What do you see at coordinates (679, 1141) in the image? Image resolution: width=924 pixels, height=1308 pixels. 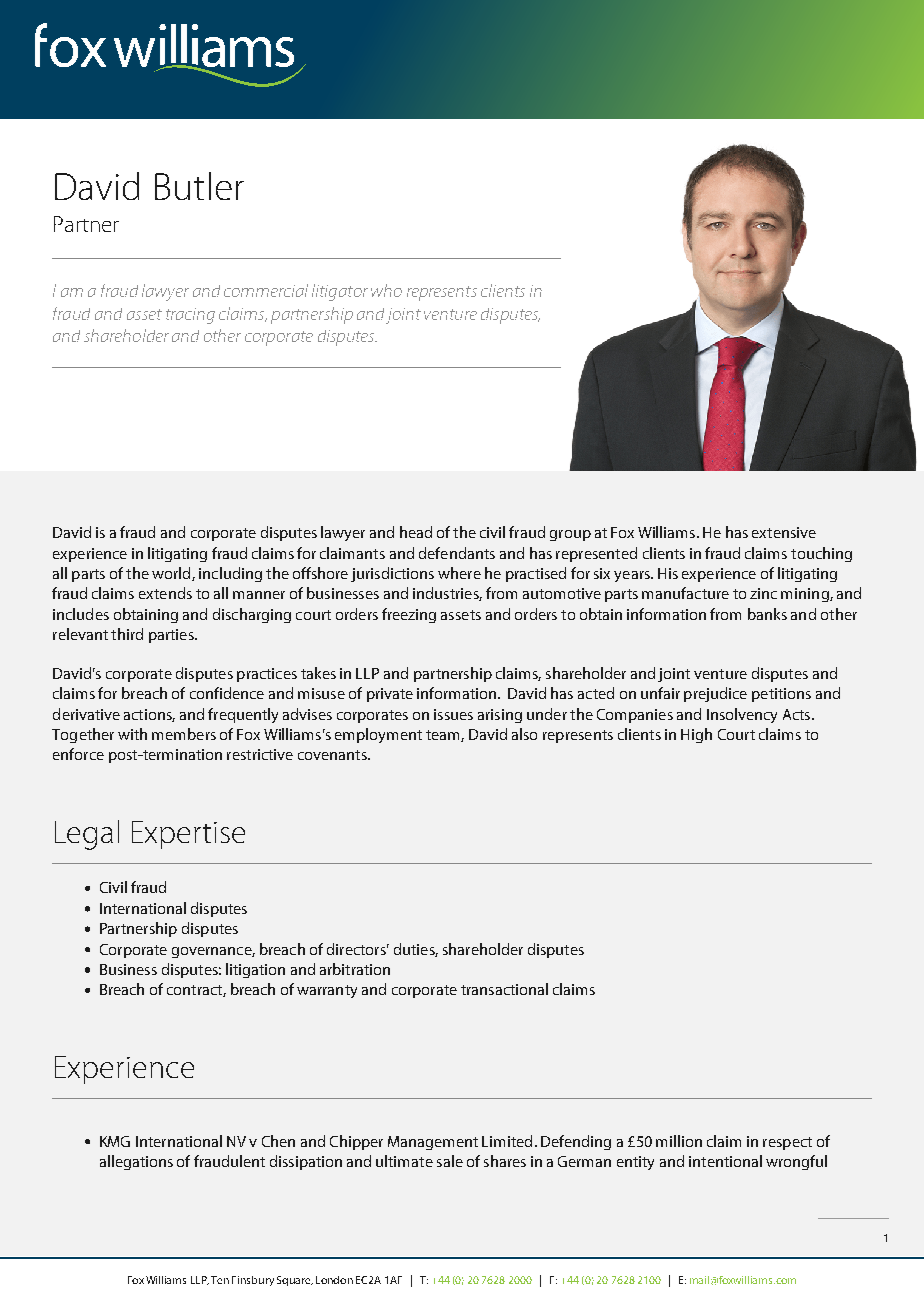 I see `million` at bounding box center [679, 1141].
